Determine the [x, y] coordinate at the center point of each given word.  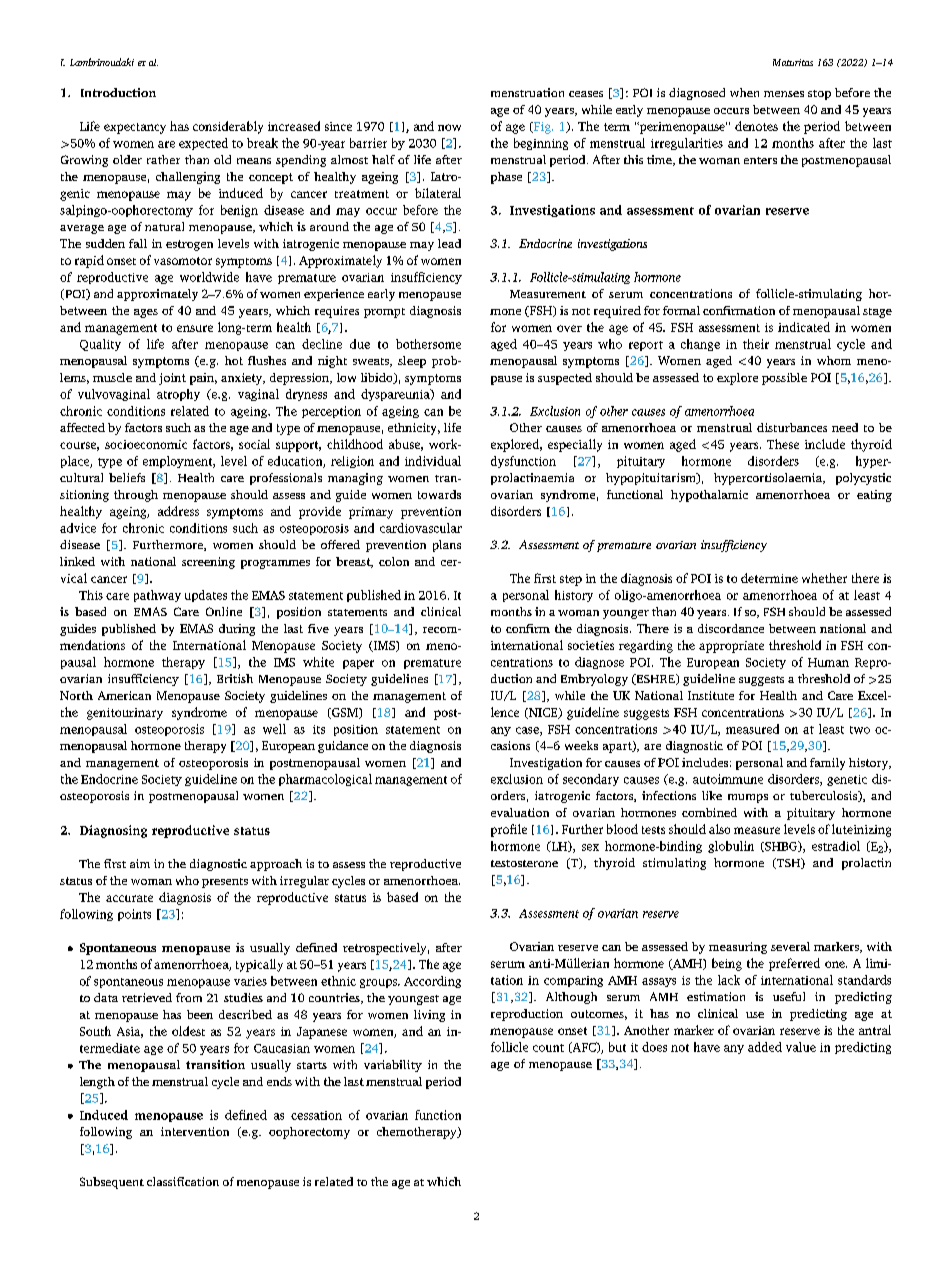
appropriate [731, 647]
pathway [157, 596]
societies [591, 645]
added [765, 1047]
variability [393, 1066]
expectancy [135, 128]
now [449, 127]
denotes [756, 126]
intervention [195, 1131]
